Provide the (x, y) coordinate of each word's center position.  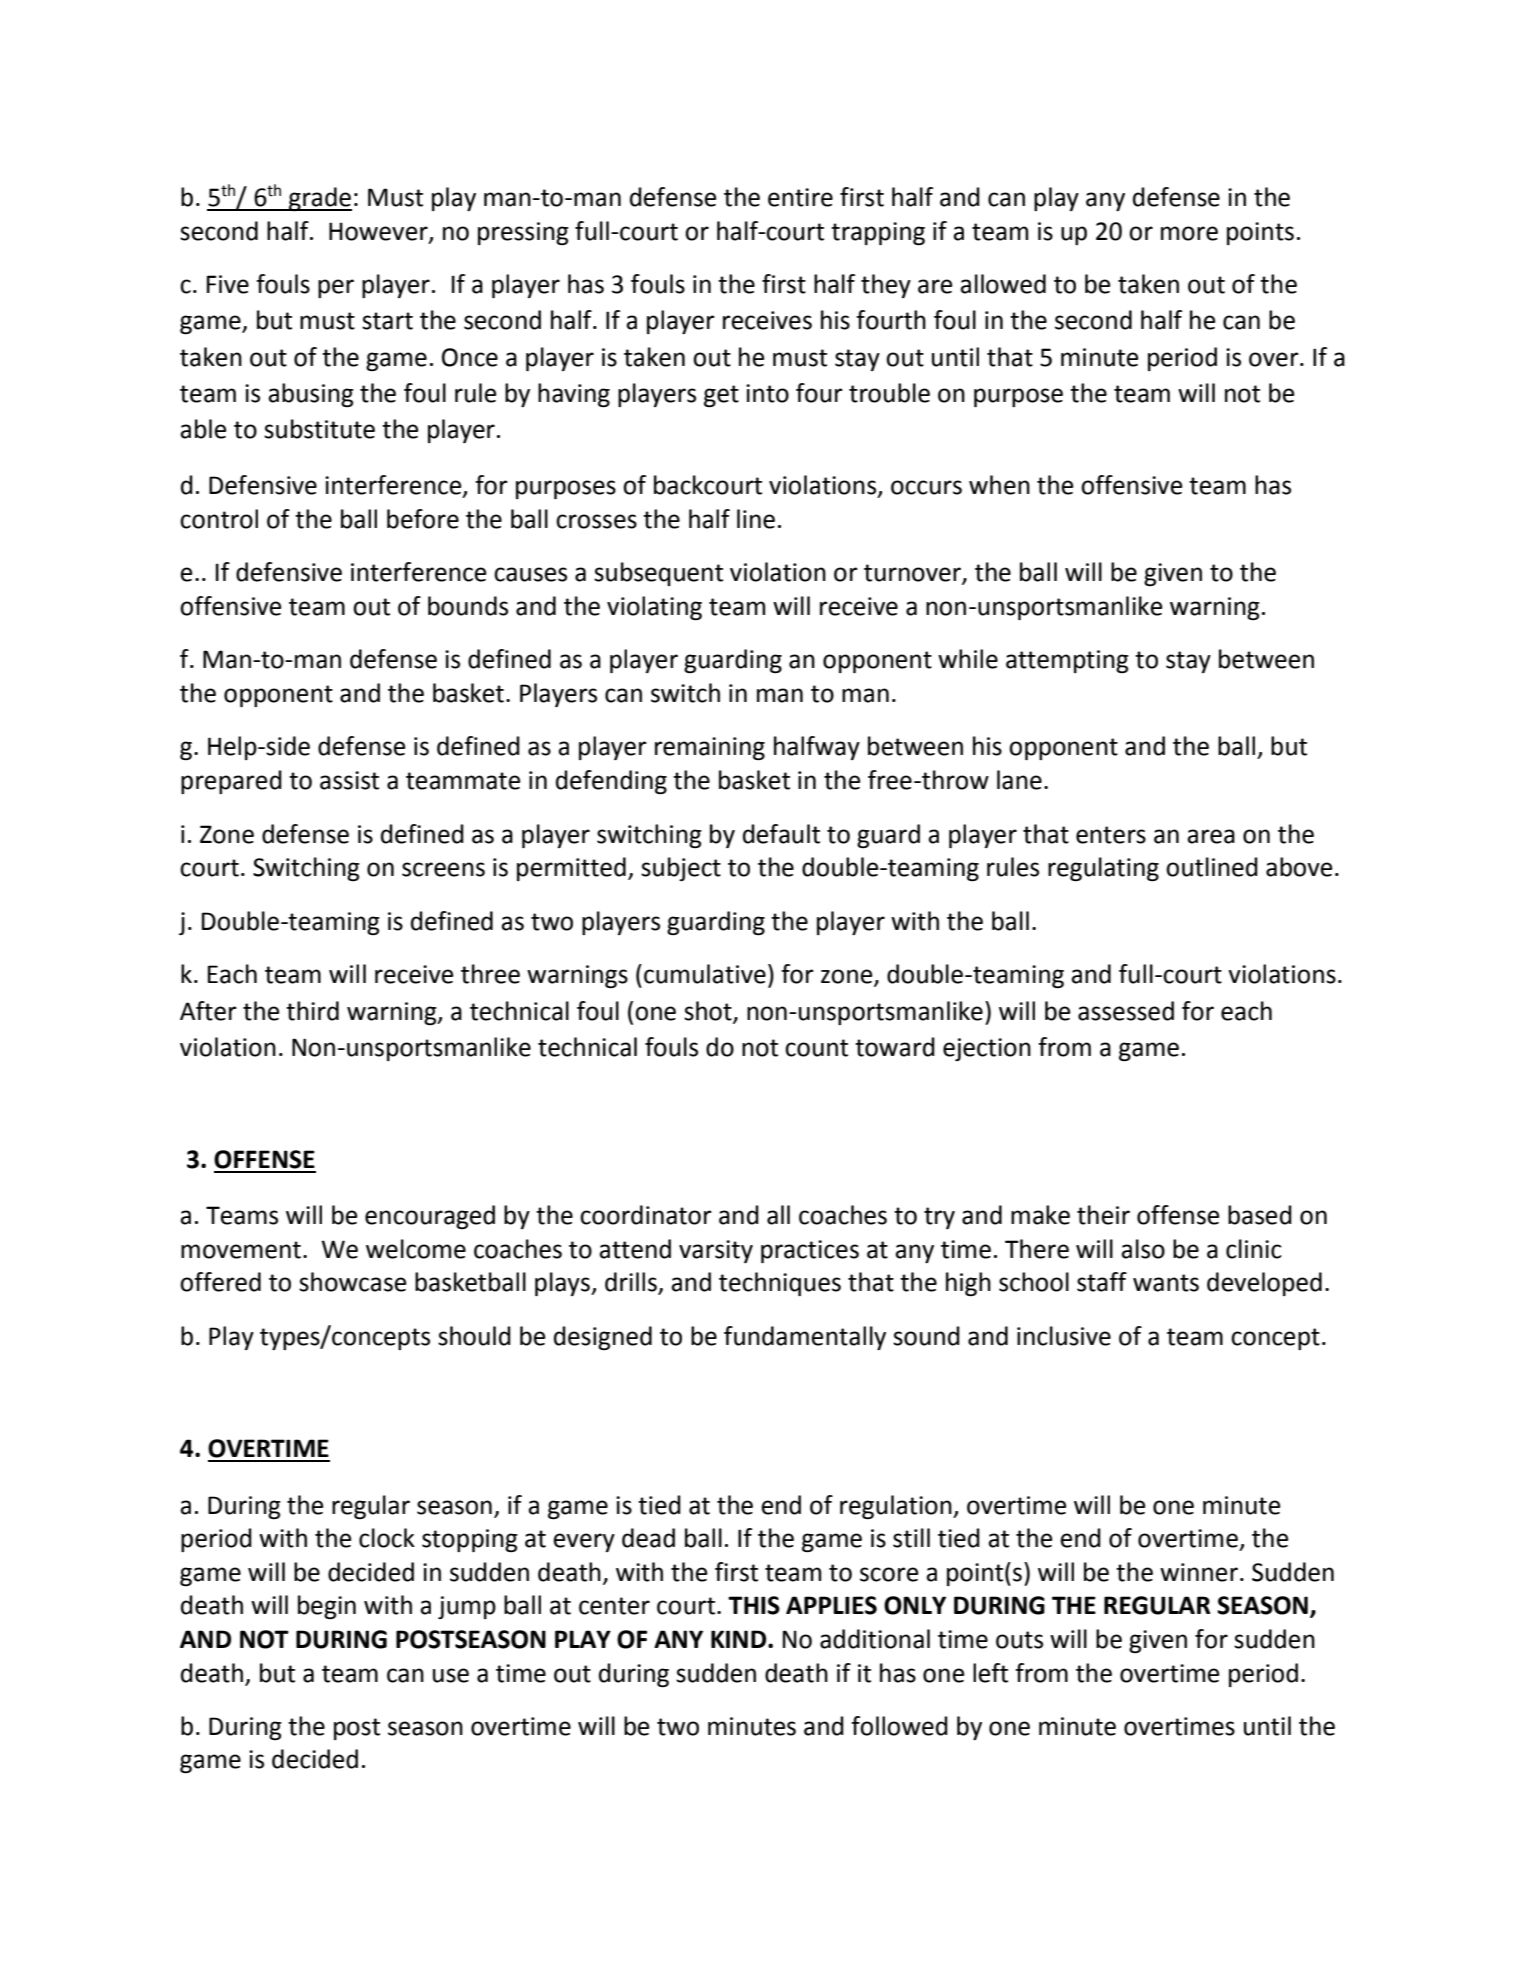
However (379, 232)
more (1189, 233)
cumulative (705, 974)
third (312, 1011)
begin (327, 1607)
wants (1166, 1283)
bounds (468, 606)
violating (654, 608)
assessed (1126, 1011)
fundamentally (805, 1338)
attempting (1067, 661)
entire (800, 197)
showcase (352, 1282)
